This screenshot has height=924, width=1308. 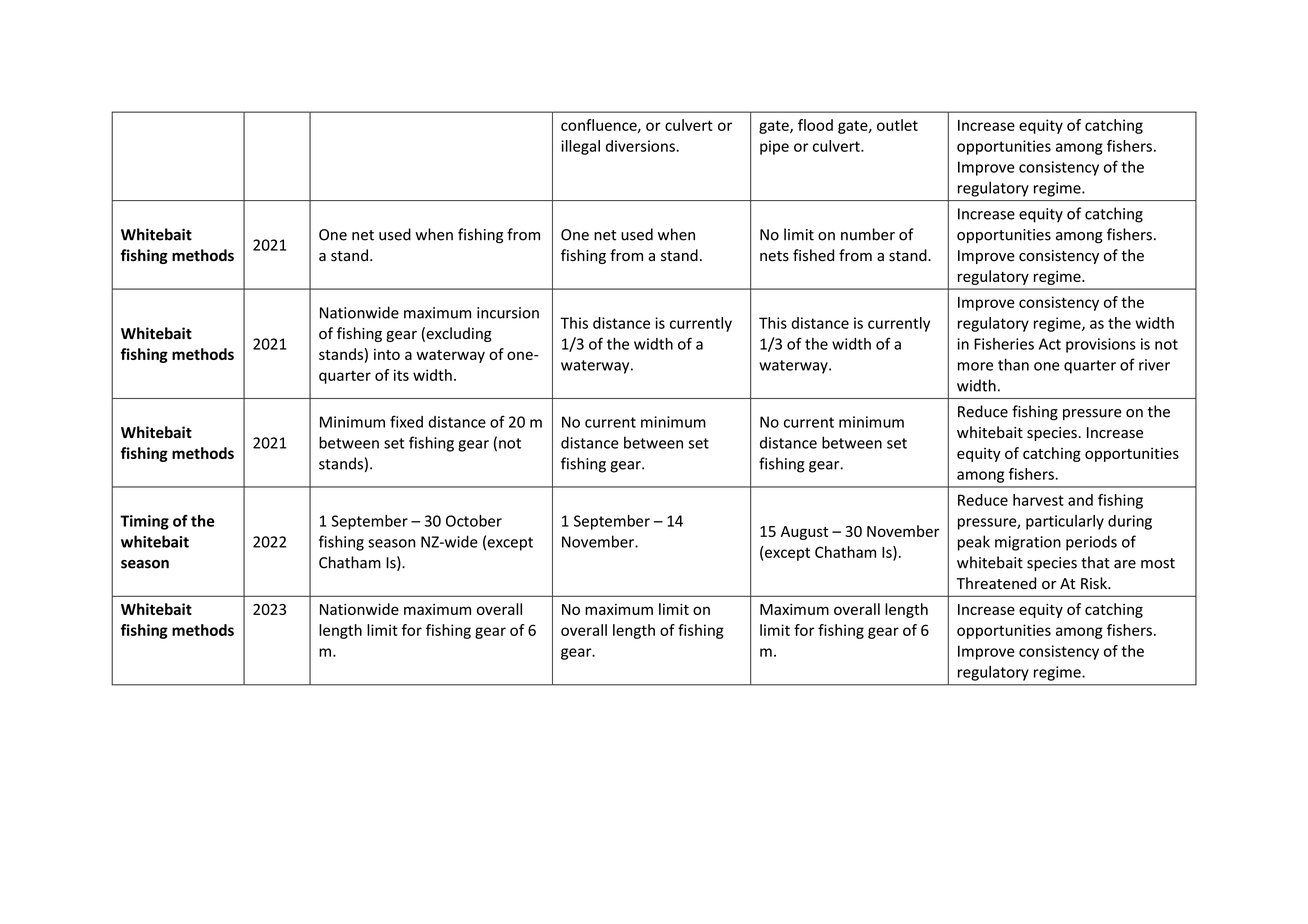 What do you see at coordinates (1065, 522) in the screenshot?
I see `particularly` at bounding box center [1065, 522].
